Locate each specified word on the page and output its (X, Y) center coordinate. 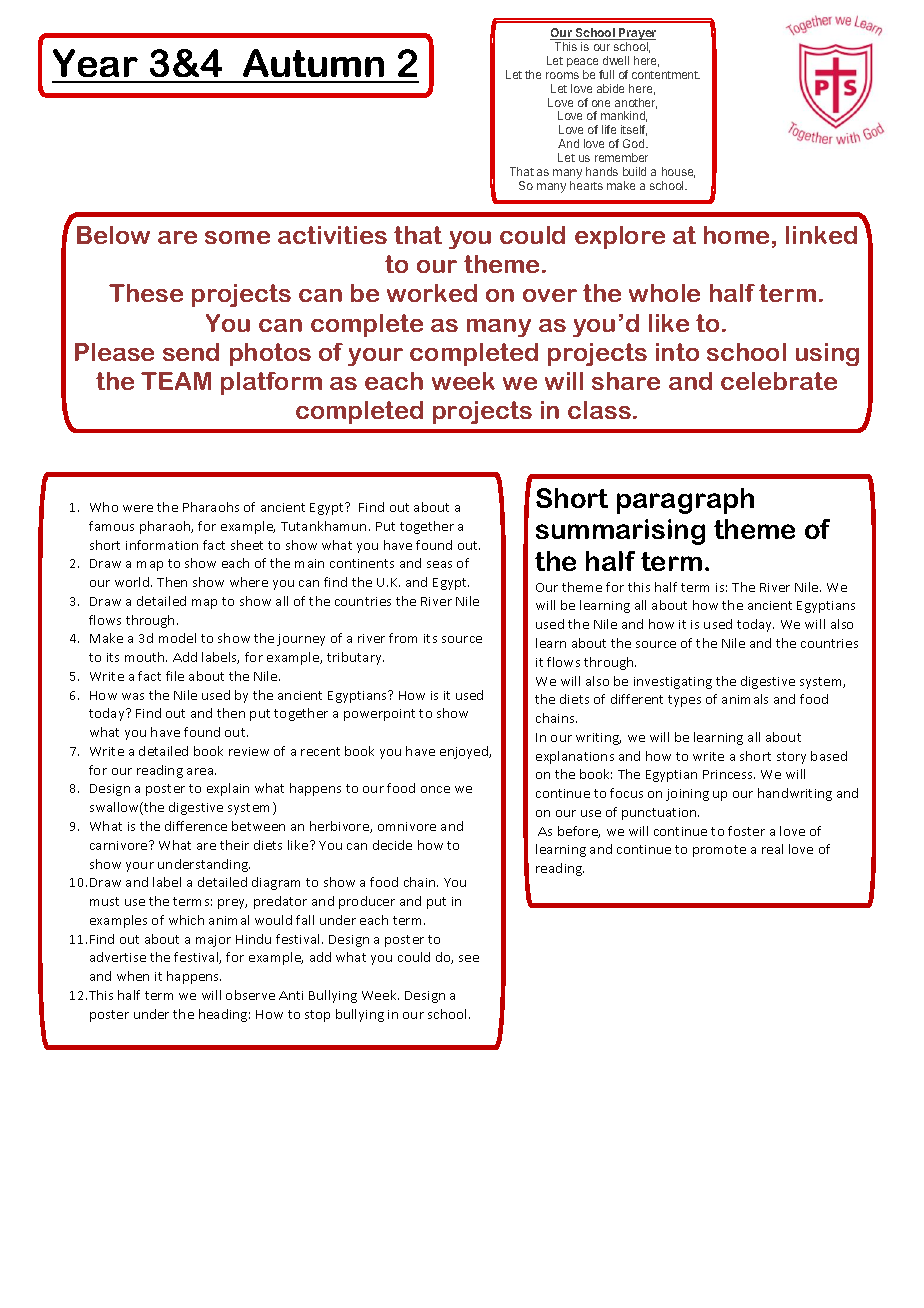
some (237, 237)
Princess (729, 774)
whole (664, 293)
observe (250, 995)
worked (432, 293)
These (146, 293)
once (435, 789)
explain (228, 789)
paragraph (685, 501)
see (469, 958)
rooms (562, 75)
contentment (666, 75)
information (162, 545)
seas (439, 564)
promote (719, 851)
